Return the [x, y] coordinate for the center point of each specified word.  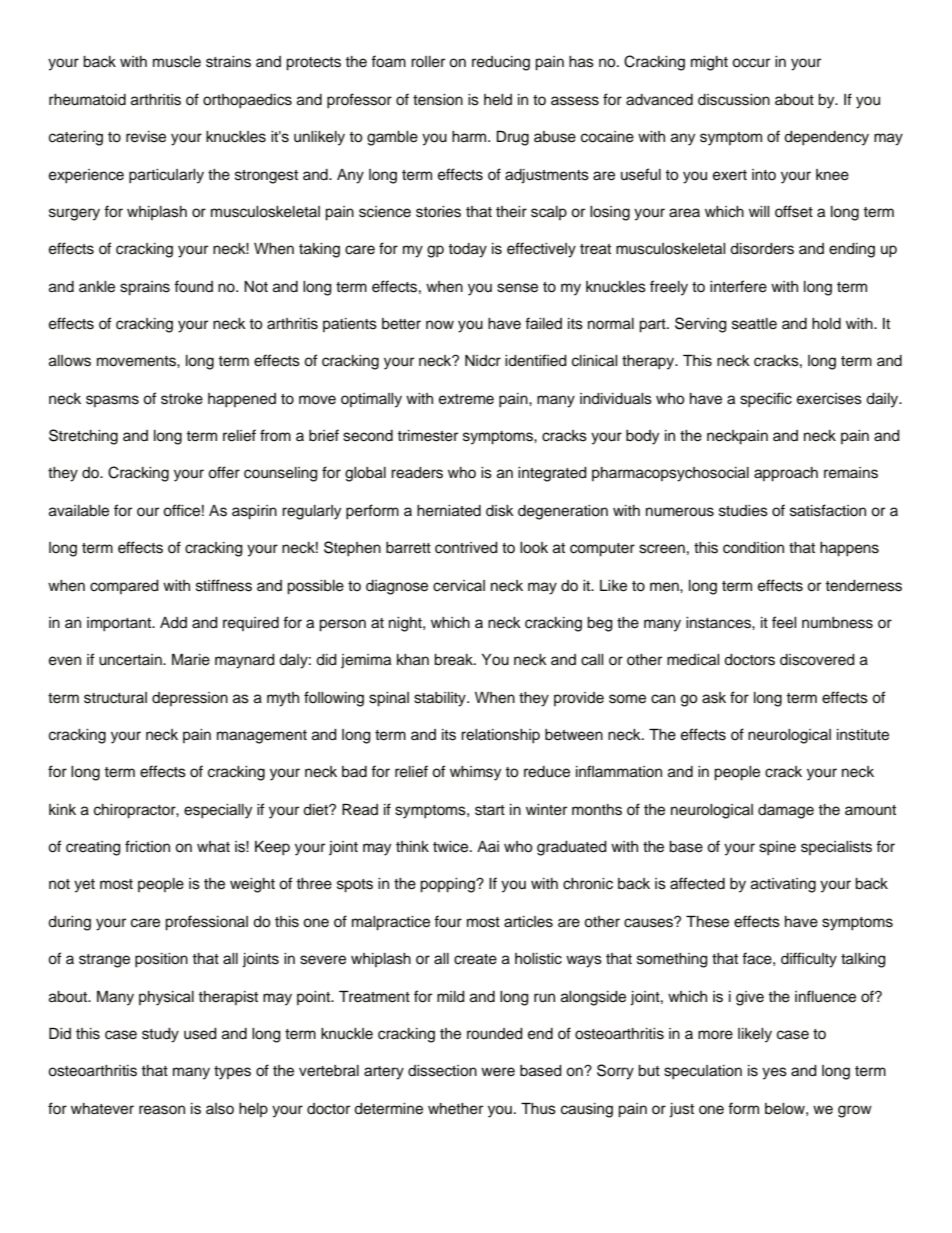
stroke [182, 399]
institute [863, 735]
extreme [466, 399]
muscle [177, 62]
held [498, 100]
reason [162, 1110]
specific [766, 400]
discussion [734, 100]
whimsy [475, 773]
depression [190, 699]
